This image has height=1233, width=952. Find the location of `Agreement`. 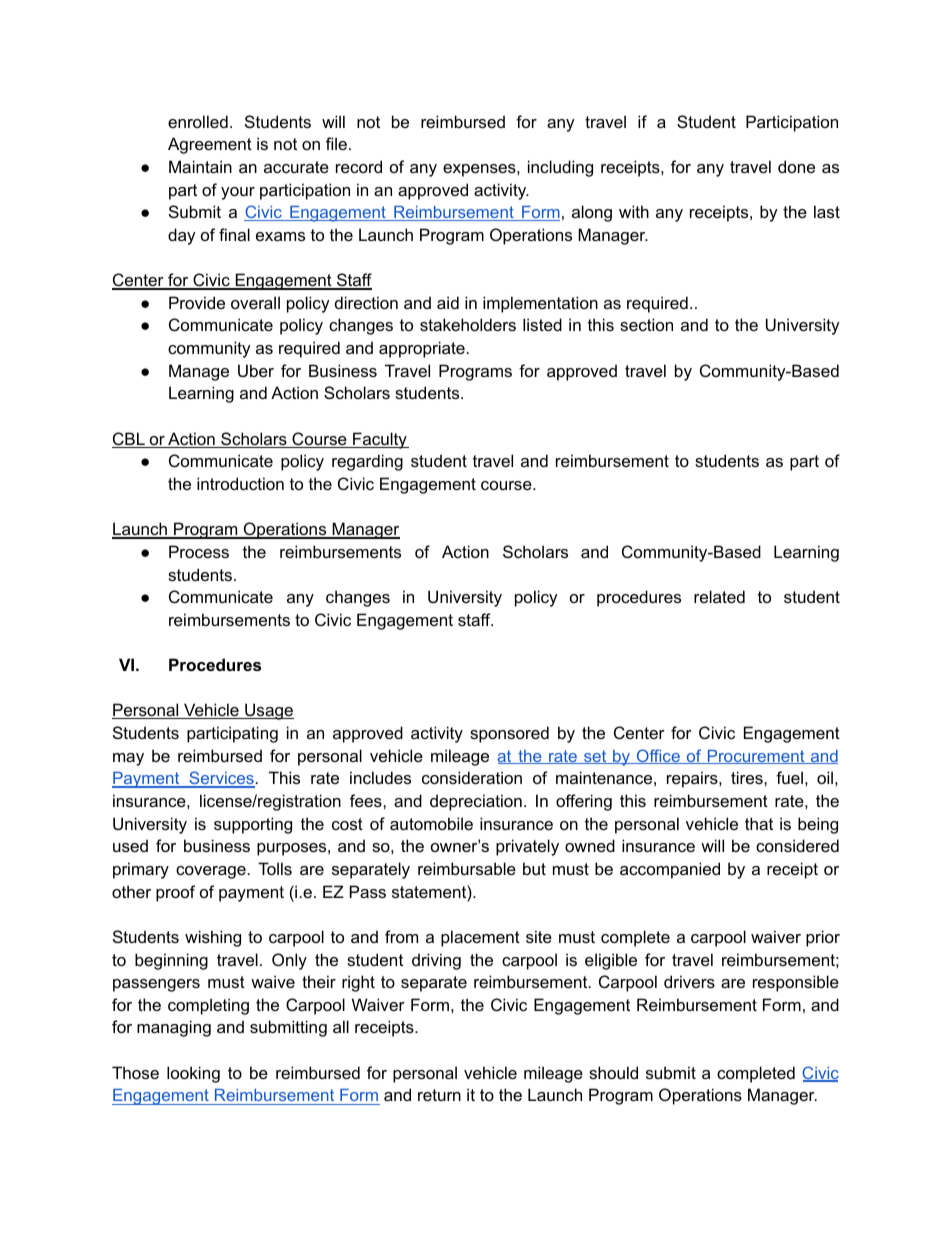

Agreement is located at coordinates (210, 145).
